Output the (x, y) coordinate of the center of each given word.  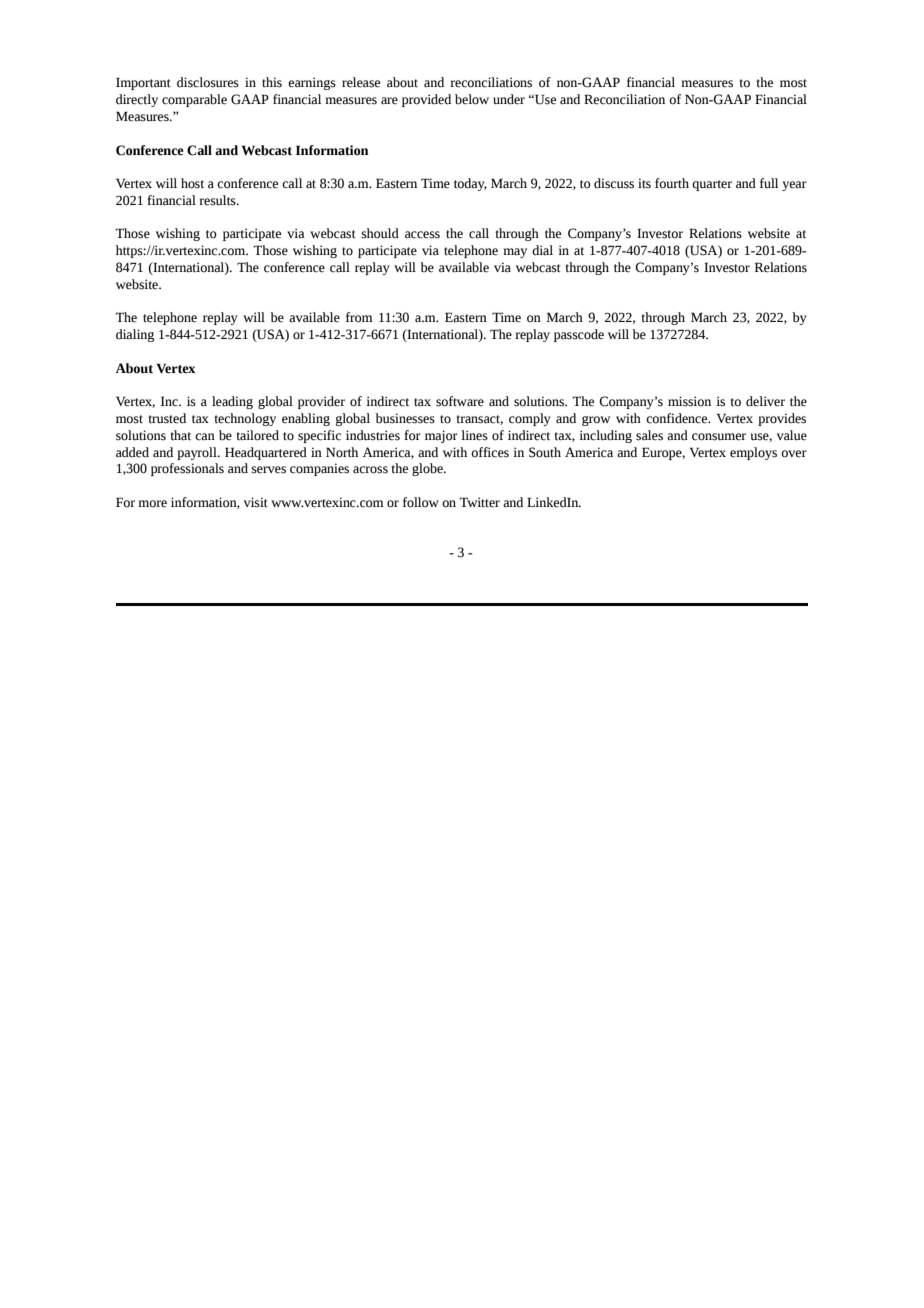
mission (689, 401)
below (472, 99)
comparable (194, 100)
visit (256, 502)
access (422, 235)
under (509, 99)
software (460, 401)
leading (232, 402)
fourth (672, 183)
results (218, 200)
